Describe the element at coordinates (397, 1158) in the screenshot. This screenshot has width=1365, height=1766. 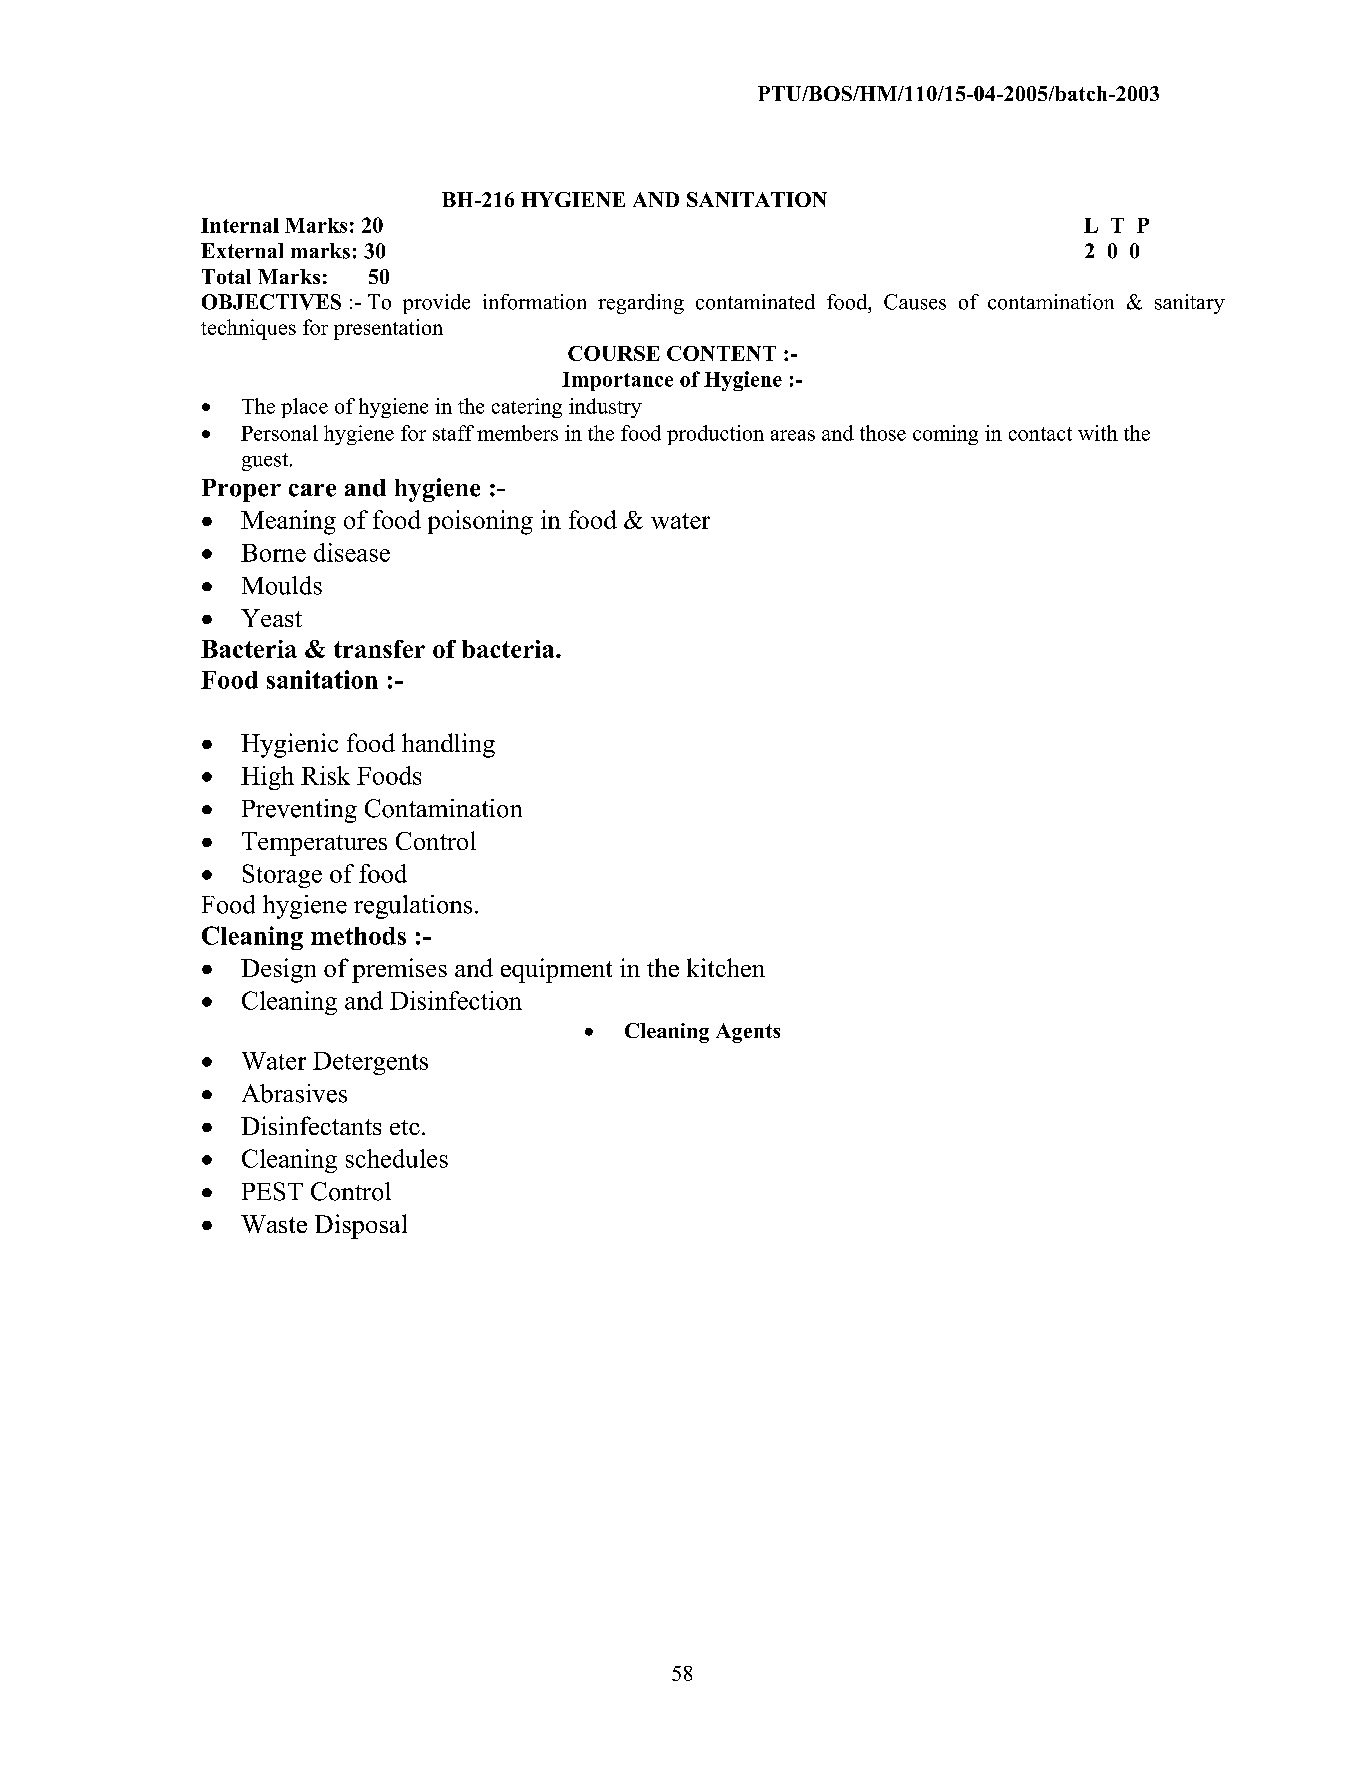
I see `schedules` at that location.
